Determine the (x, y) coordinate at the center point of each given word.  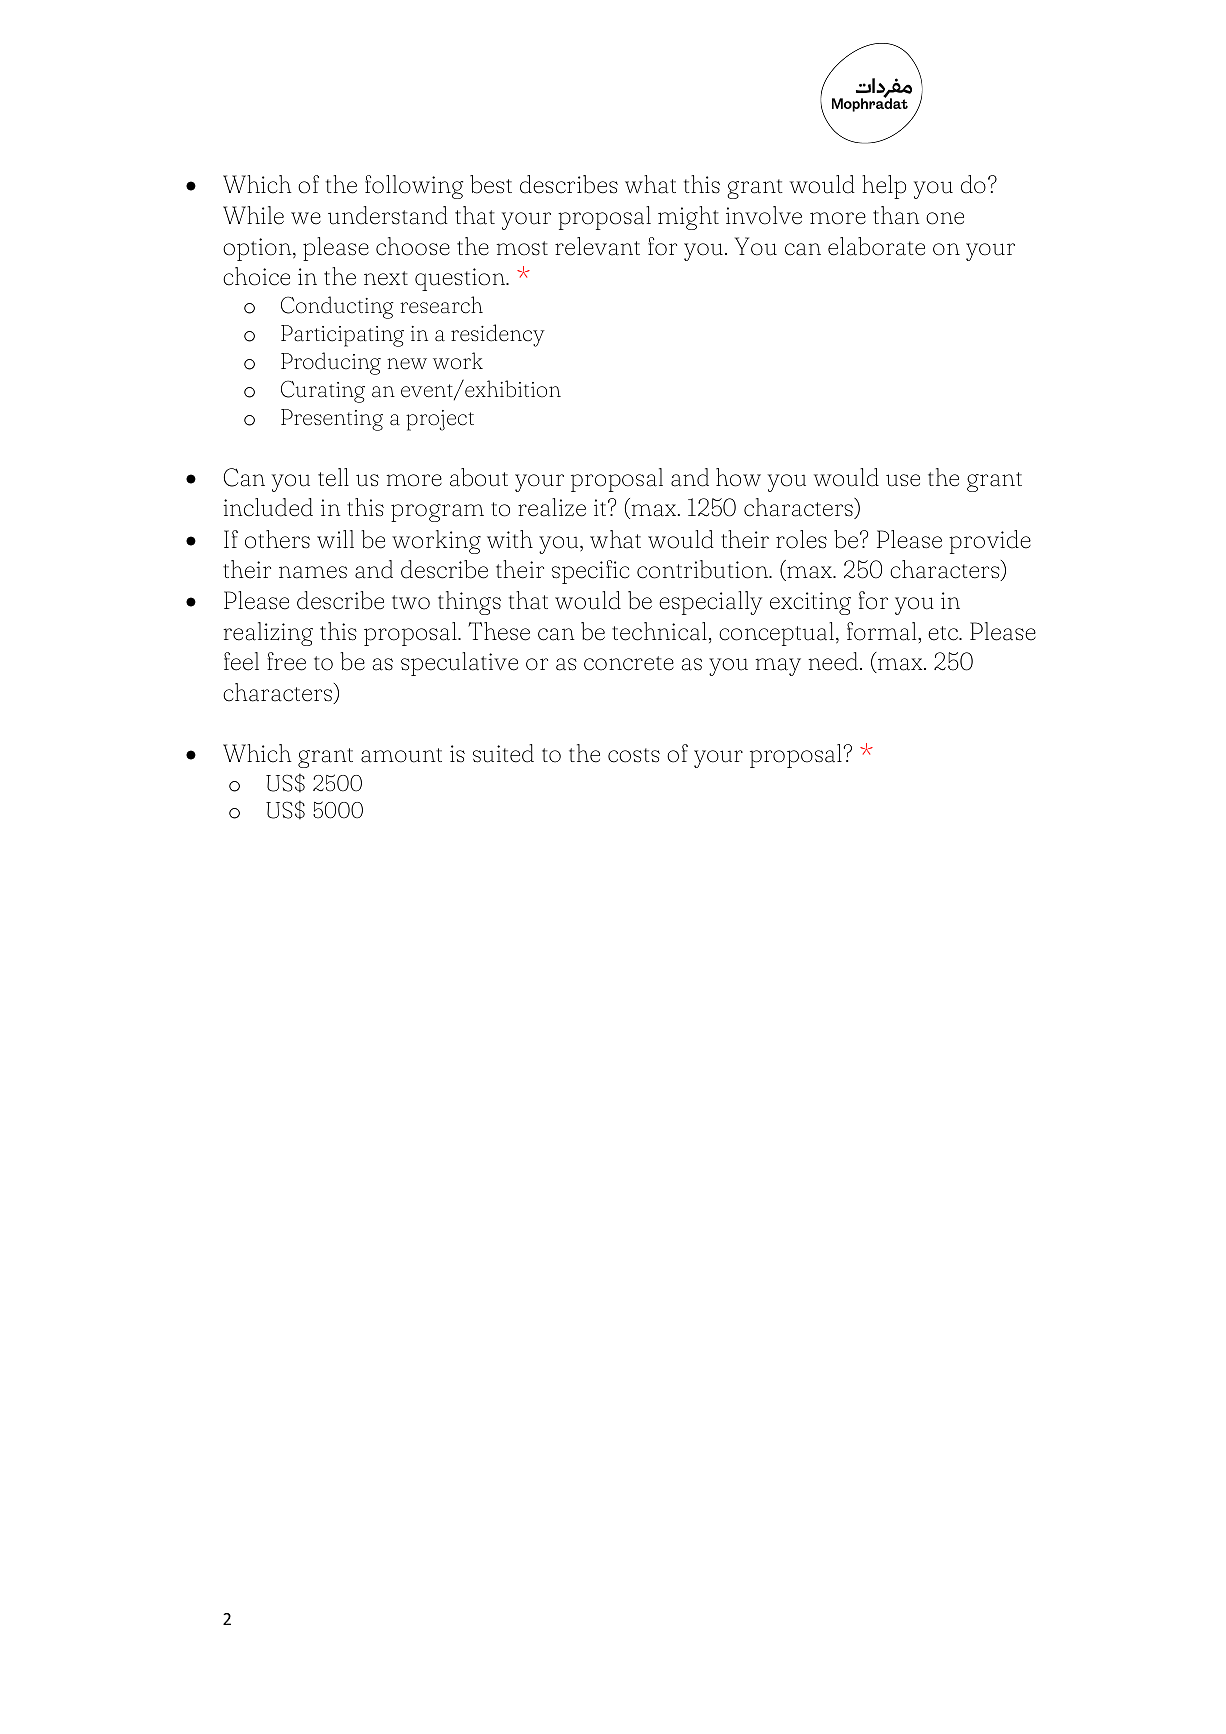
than (896, 215)
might (688, 218)
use (903, 480)
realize (552, 507)
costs (634, 755)
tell (333, 477)
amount (401, 755)
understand (388, 215)
